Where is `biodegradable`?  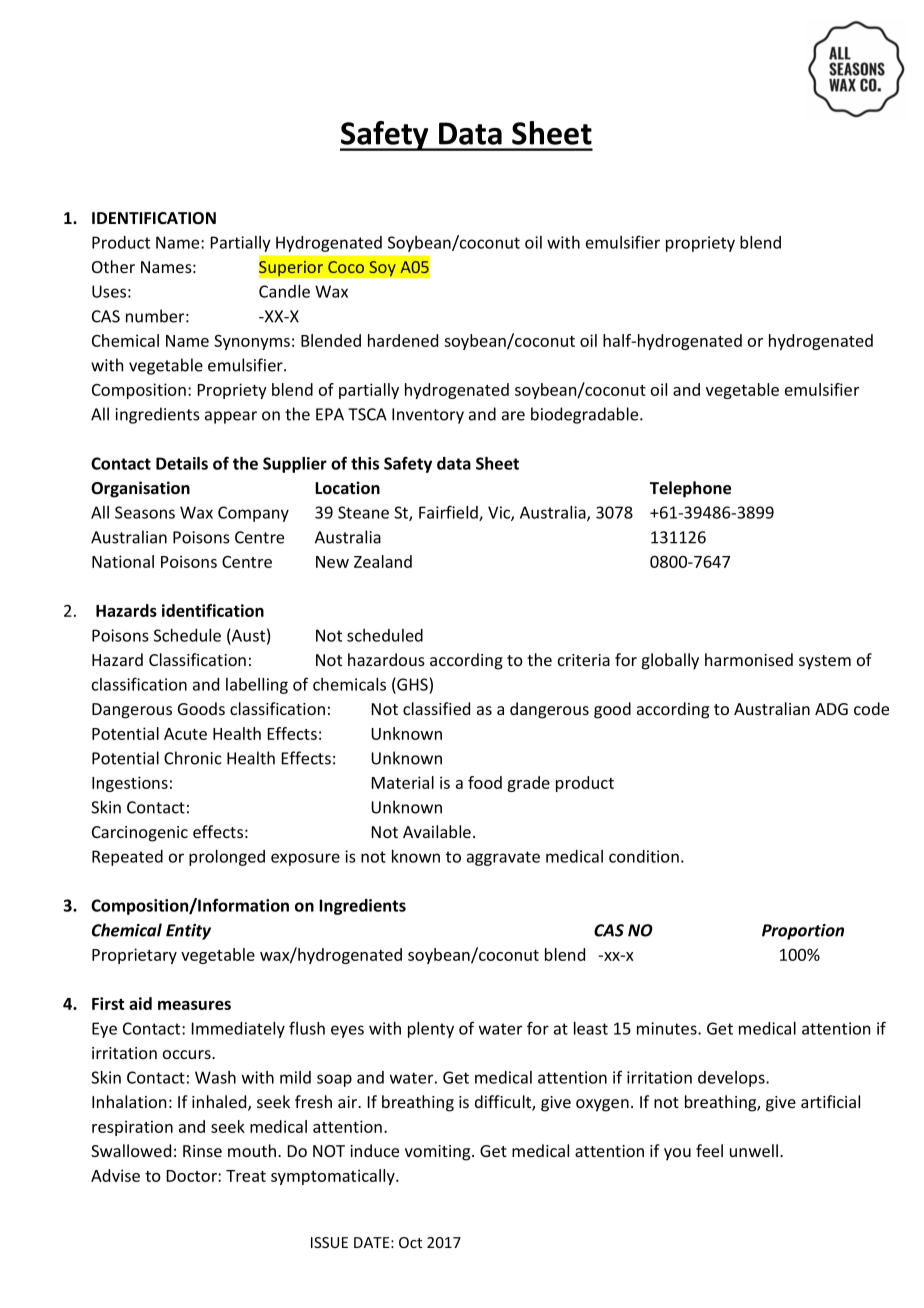 biodegradable is located at coordinates (586, 415).
